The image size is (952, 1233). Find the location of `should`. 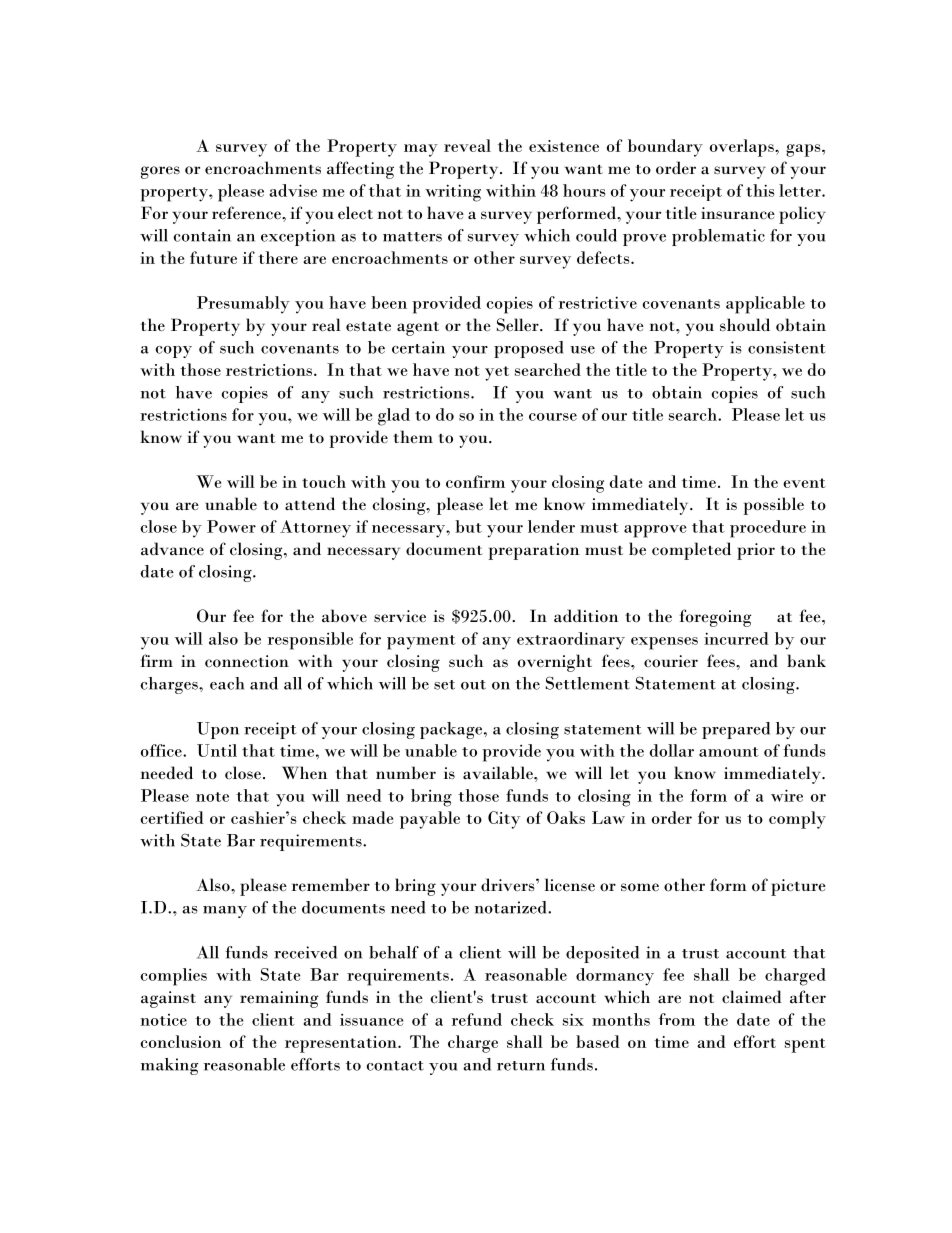

should is located at coordinates (745, 325).
